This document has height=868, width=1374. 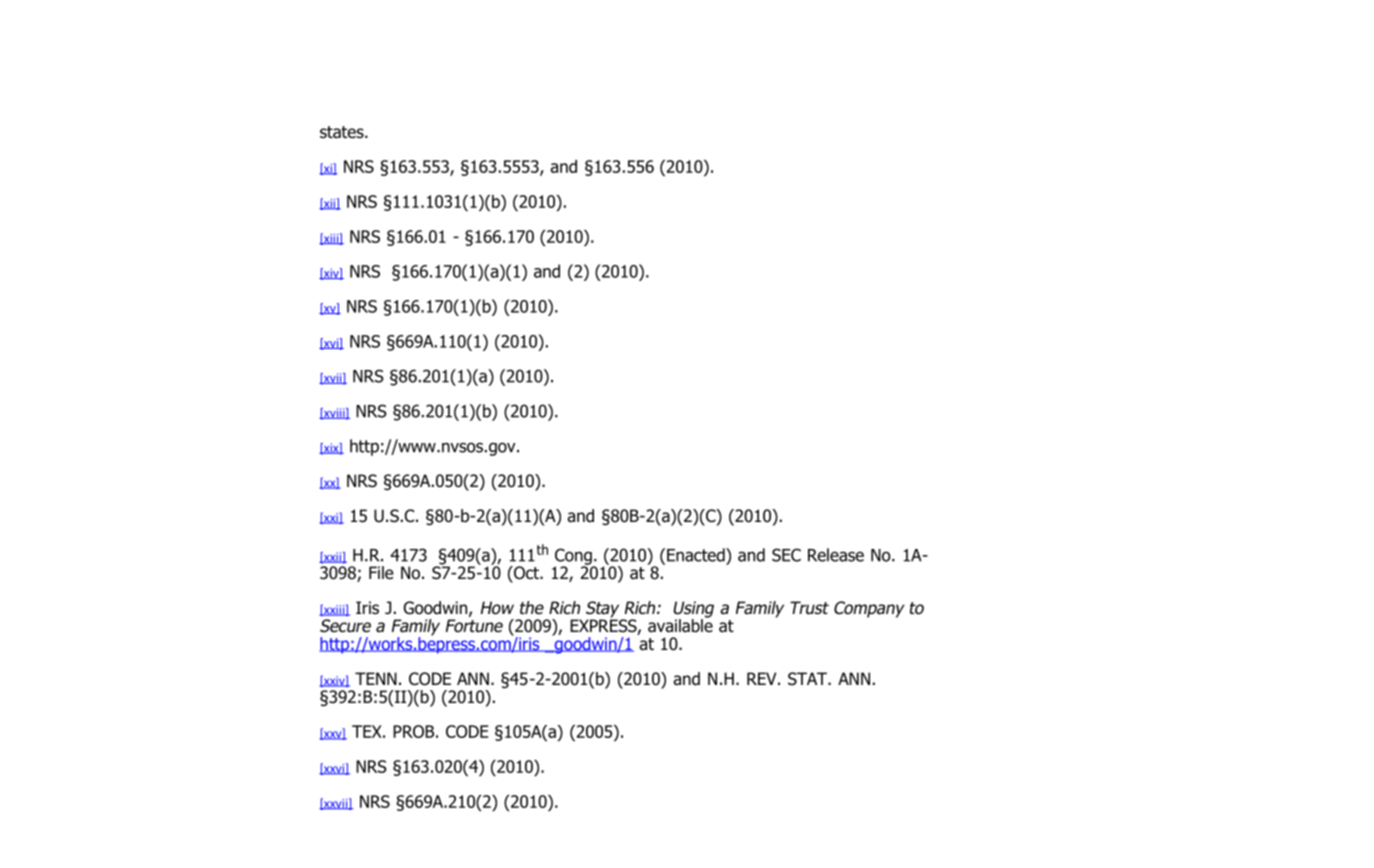 What do you see at coordinates (574, 557) in the document?
I see `Cong` at bounding box center [574, 557].
